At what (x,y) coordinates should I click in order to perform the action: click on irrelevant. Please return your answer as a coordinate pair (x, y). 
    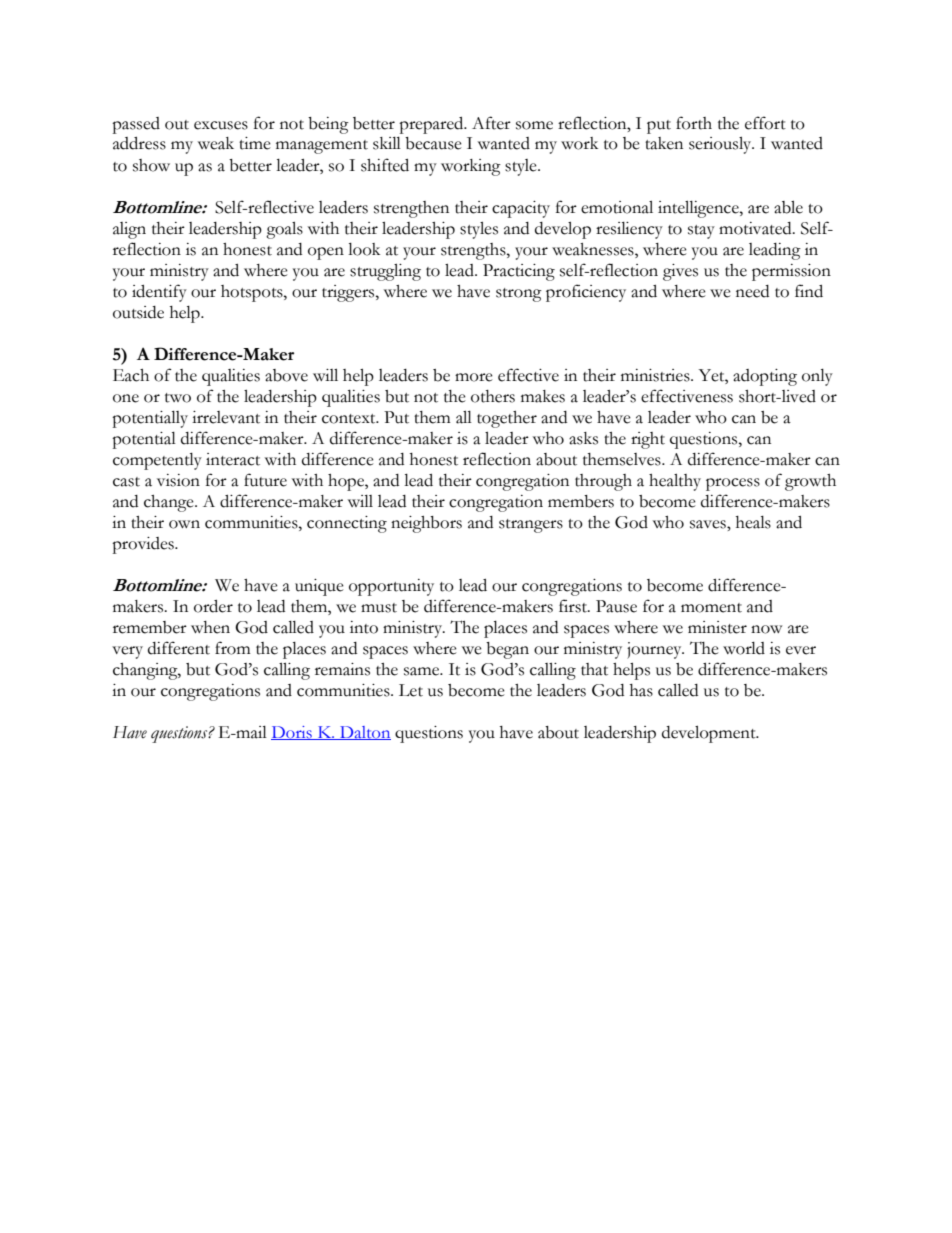
    Looking at the image, I should click on (226, 417).
